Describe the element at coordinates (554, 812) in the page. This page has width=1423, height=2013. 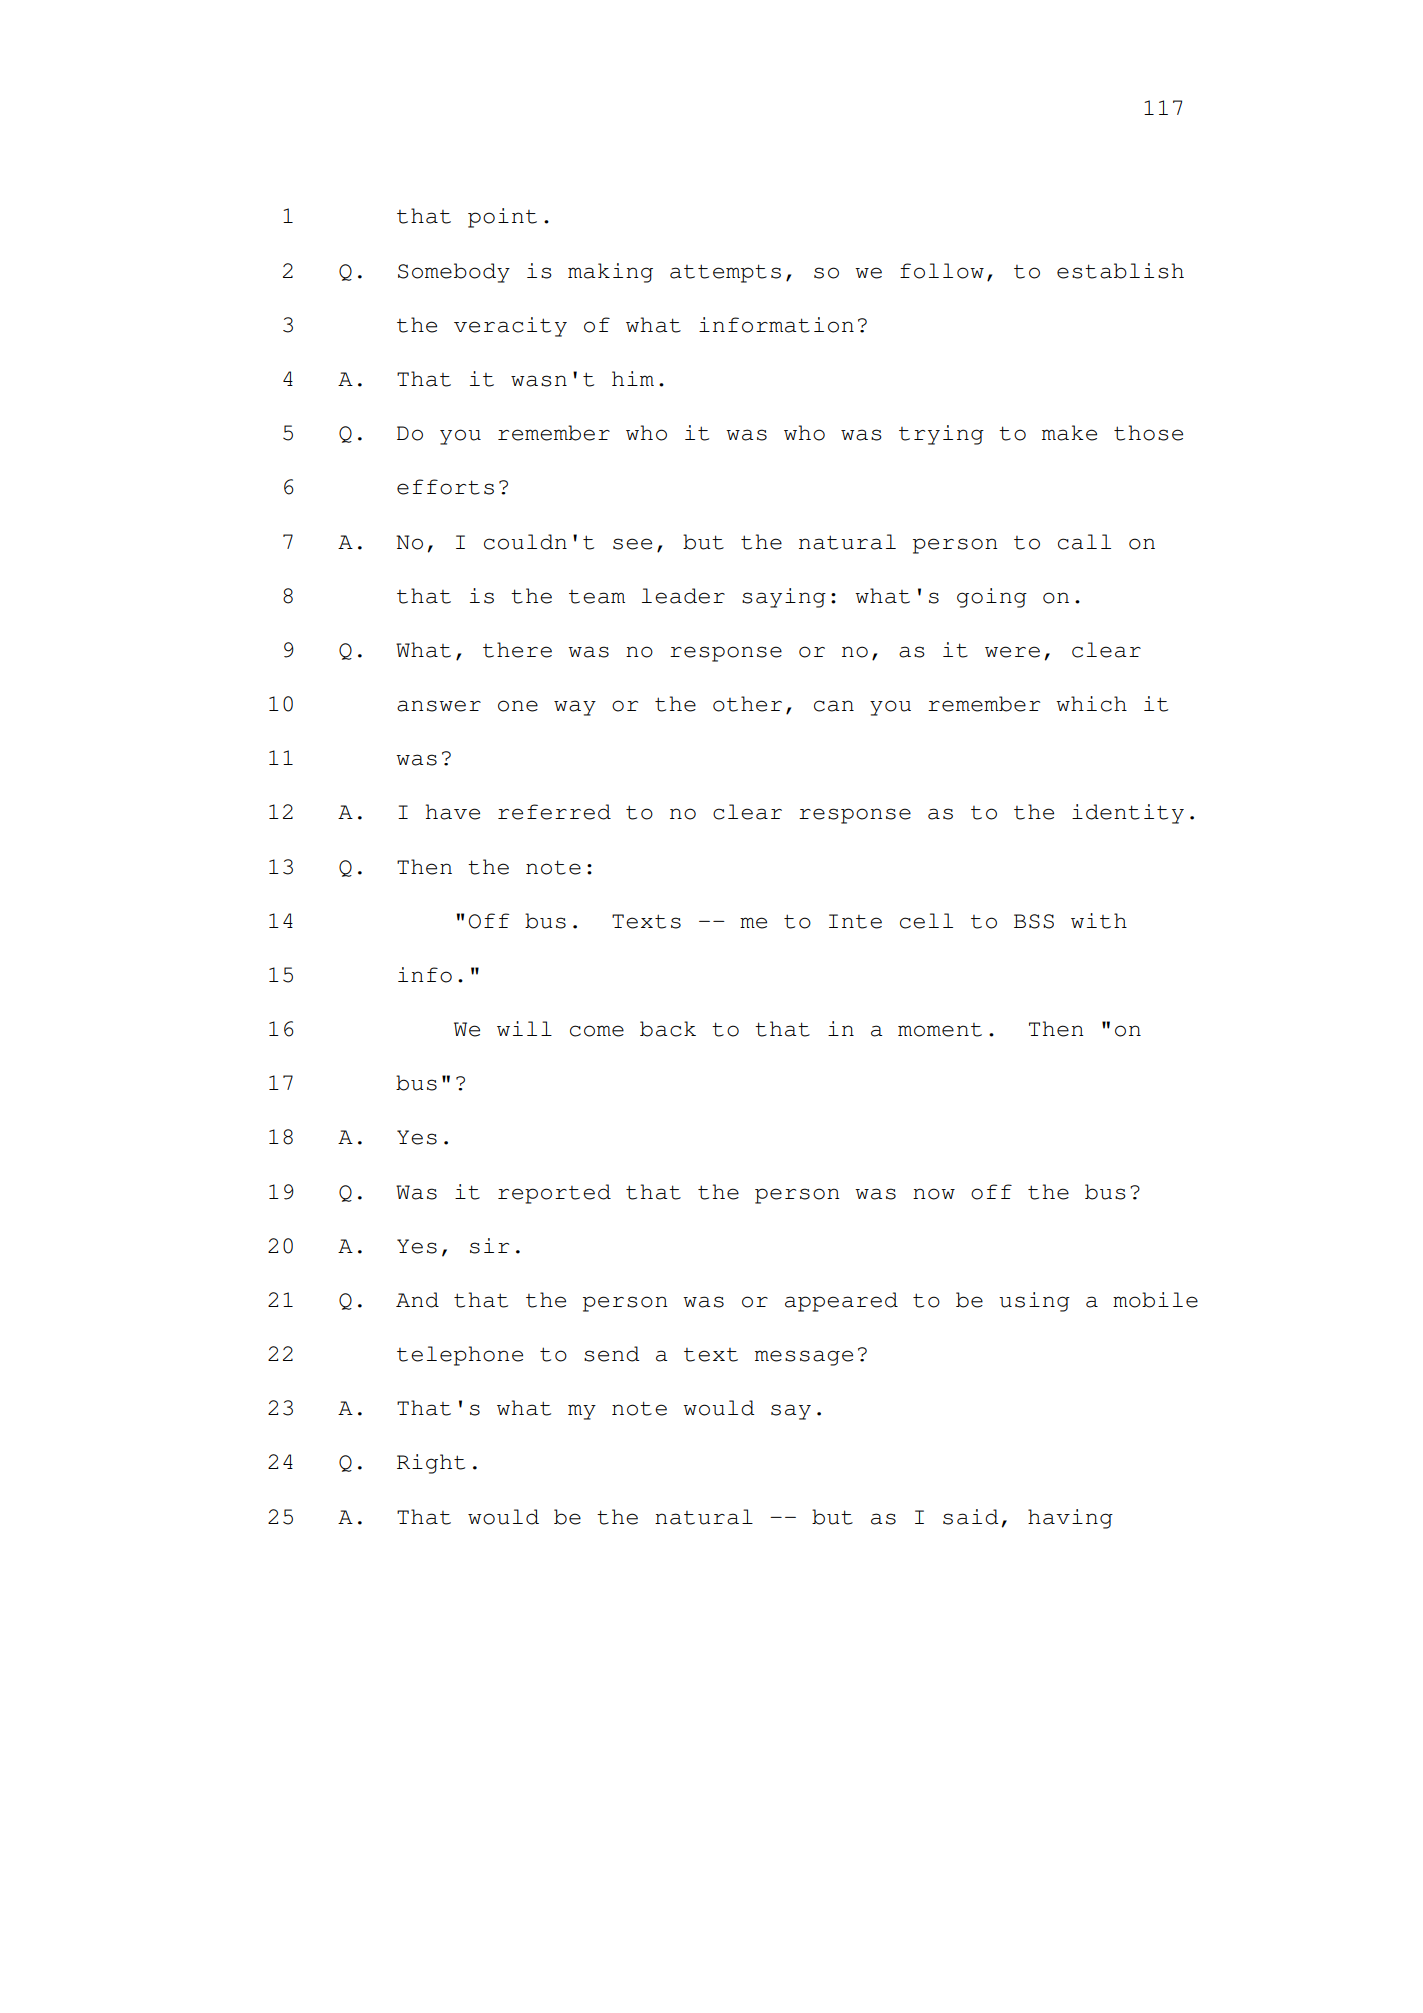
I see `referred` at that location.
